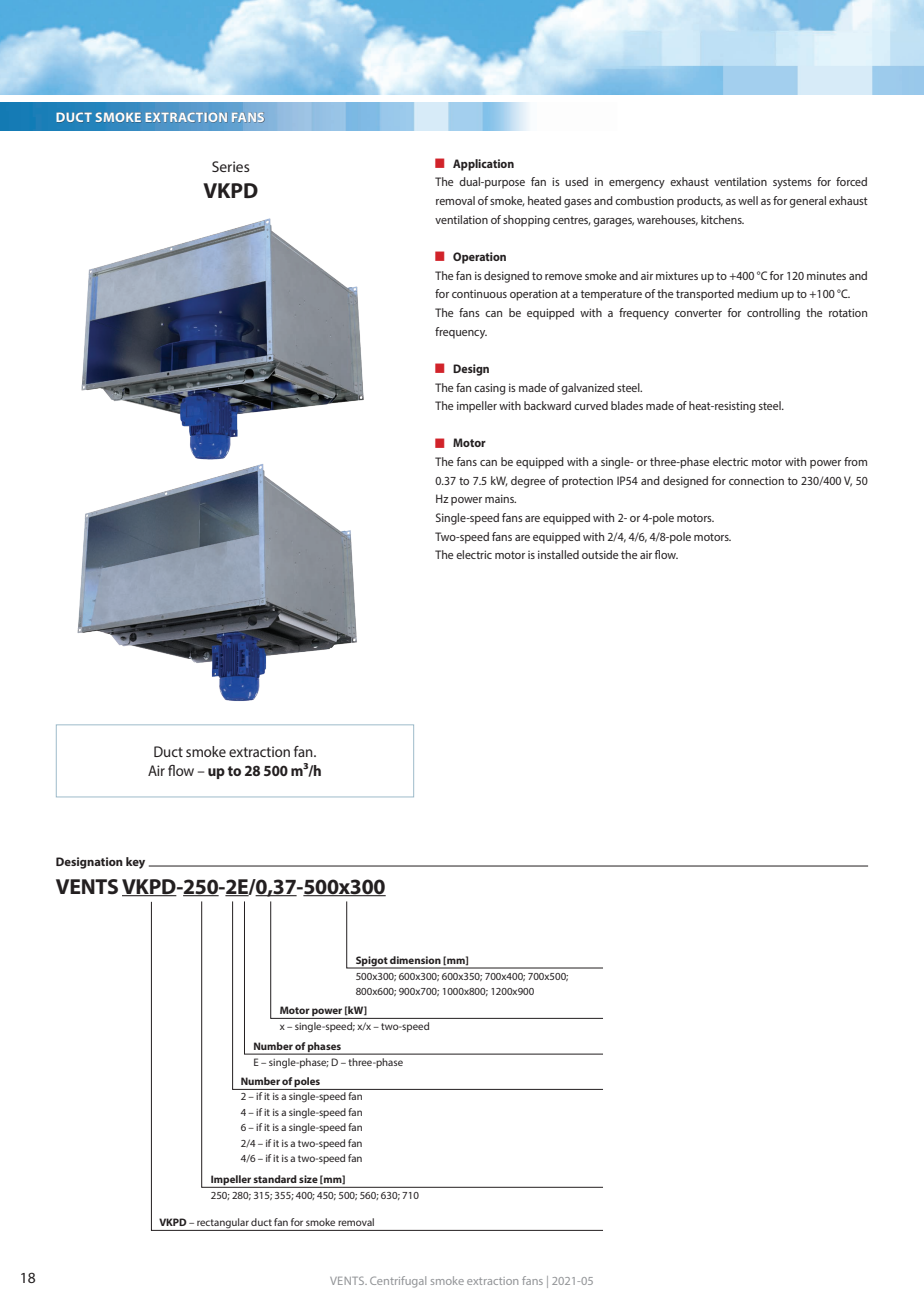  I want to click on Series, so click(231, 166).
